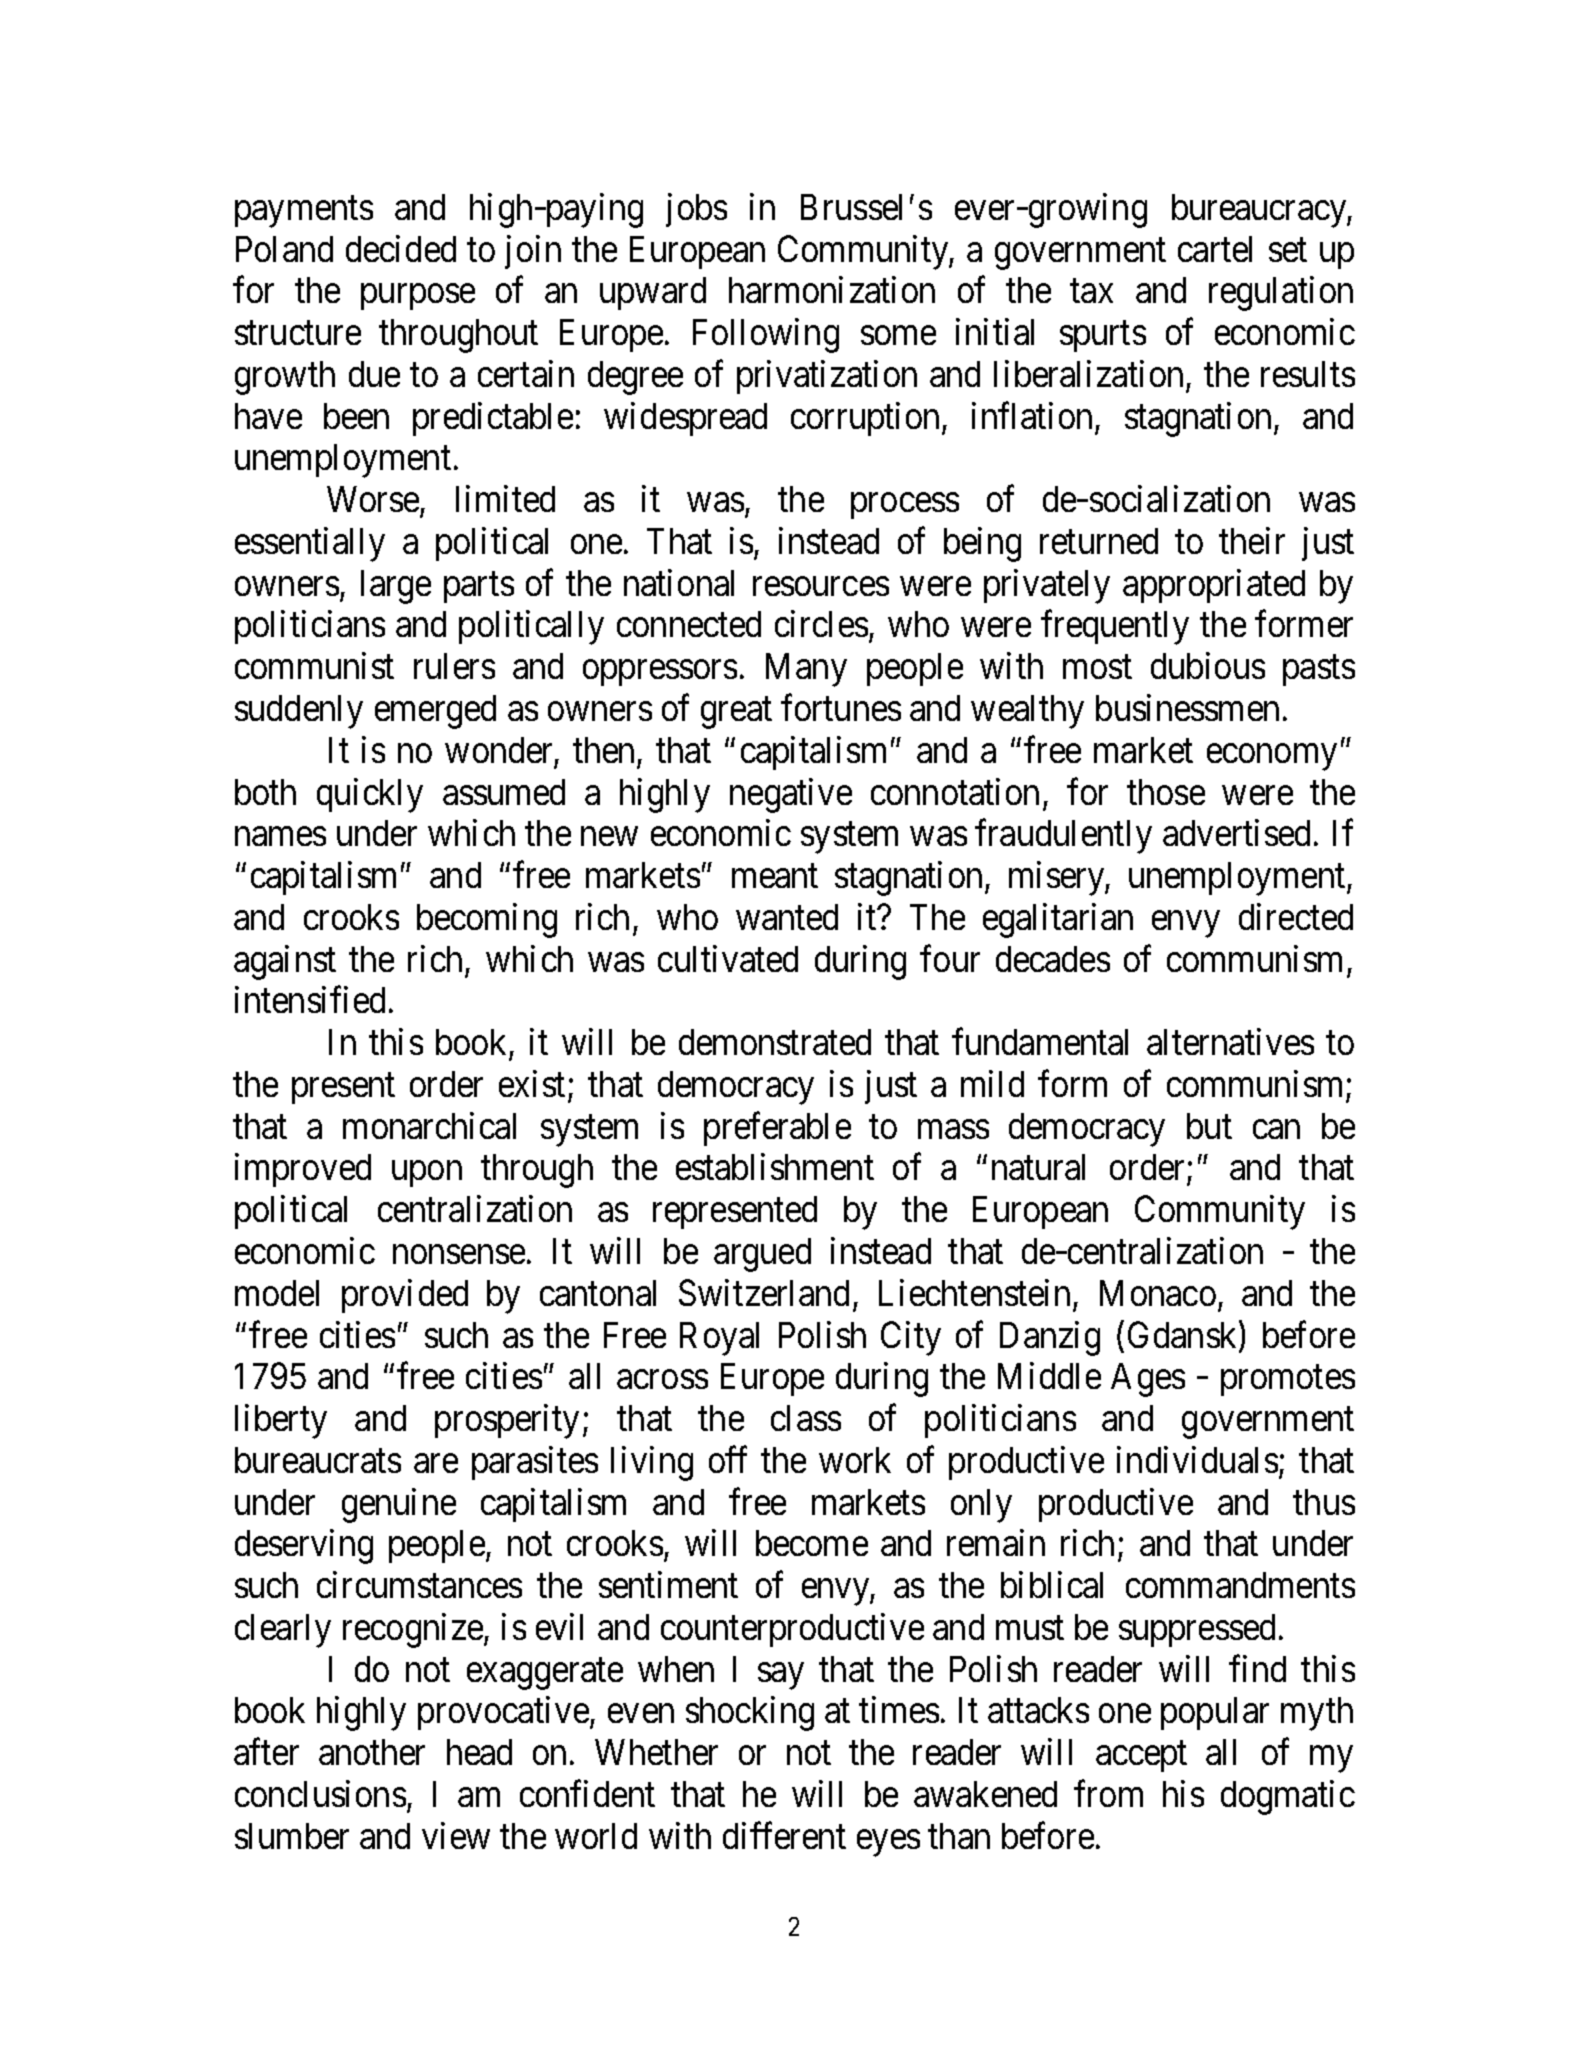 The height and width of the screenshot is (2055, 1588). I want to click on quickly, so click(370, 795).
